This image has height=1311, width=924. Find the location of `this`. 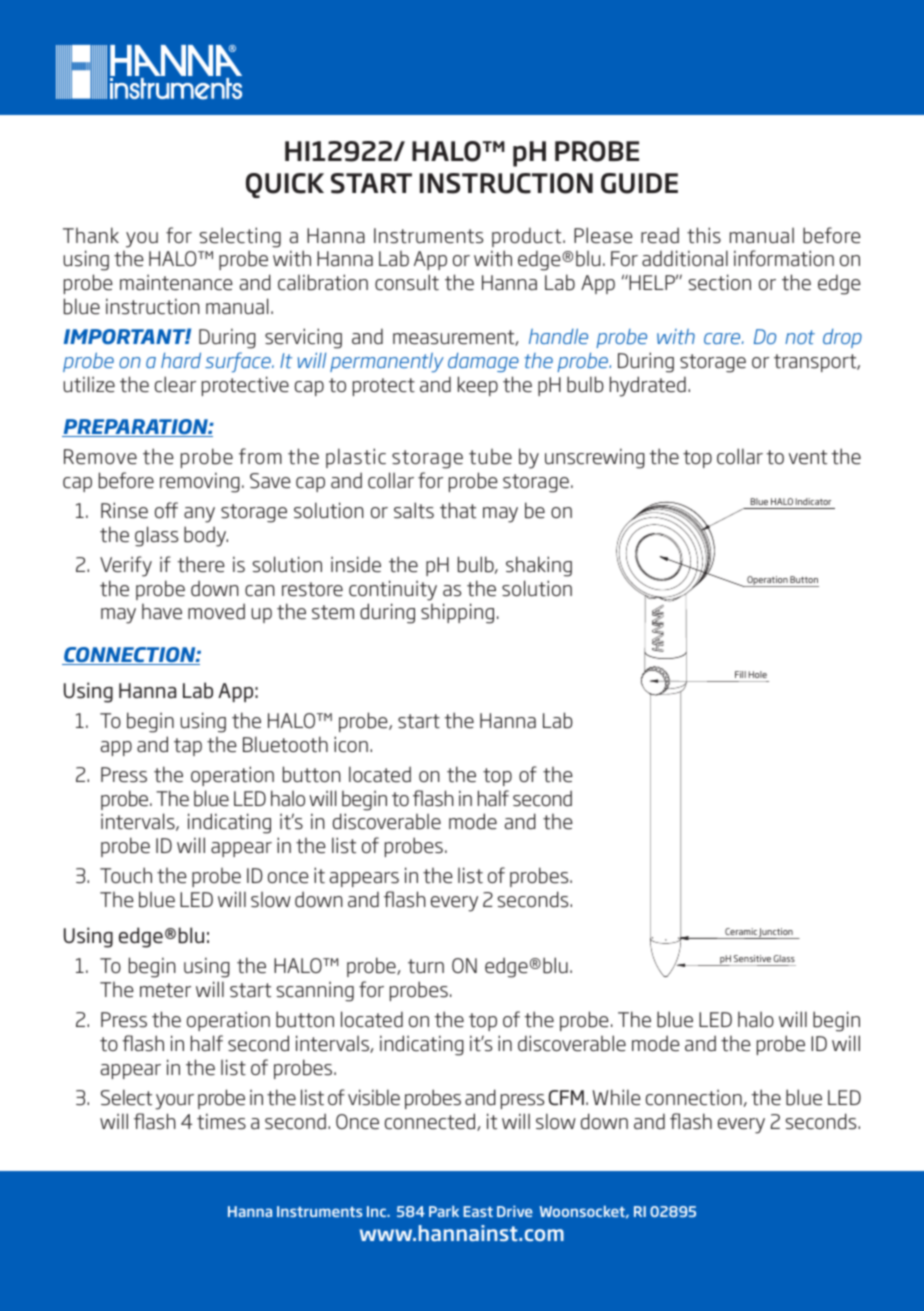

this is located at coordinates (704, 235).
